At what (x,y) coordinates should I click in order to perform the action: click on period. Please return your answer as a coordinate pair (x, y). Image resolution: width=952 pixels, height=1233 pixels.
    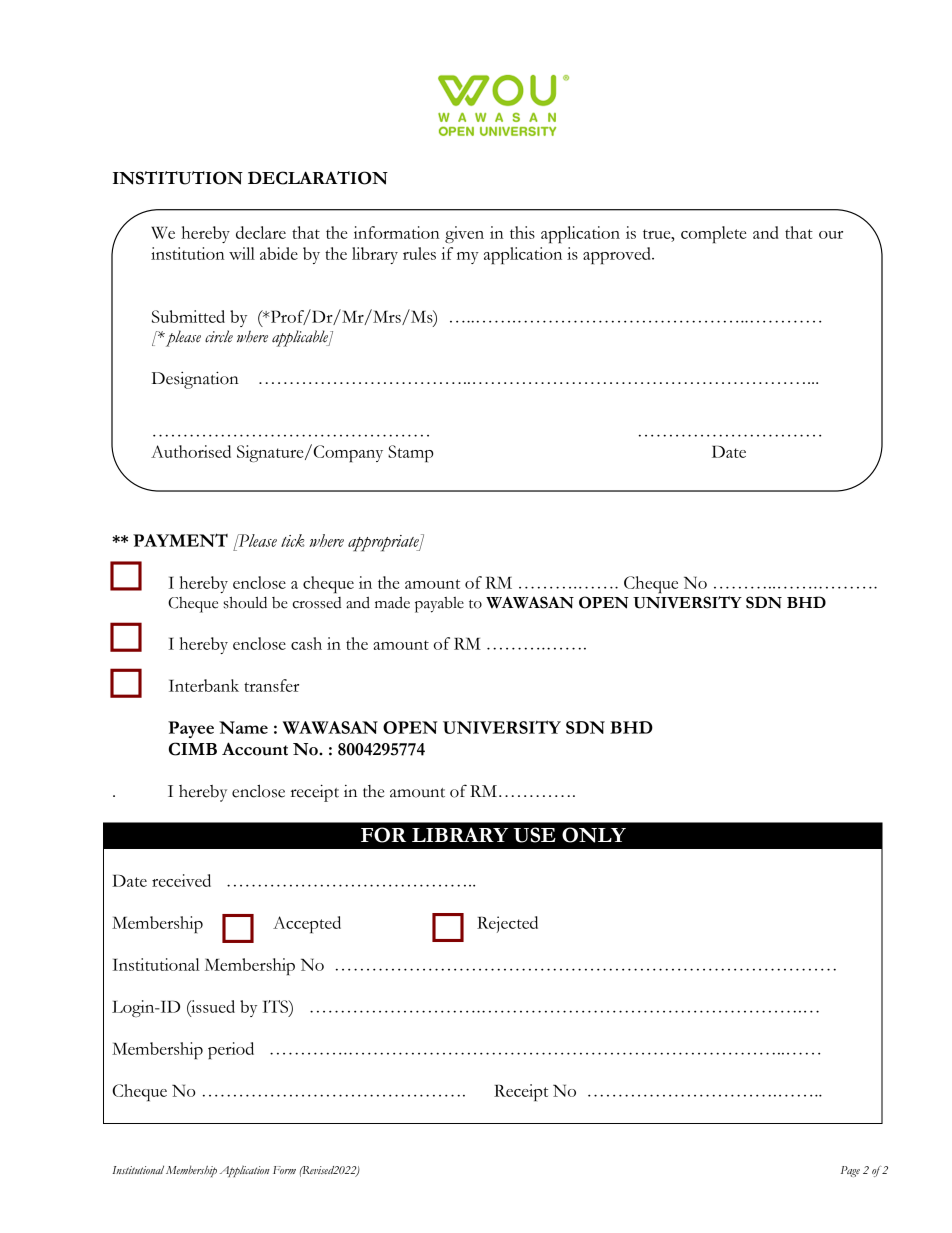
    Looking at the image, I should click on (231, 1050).
